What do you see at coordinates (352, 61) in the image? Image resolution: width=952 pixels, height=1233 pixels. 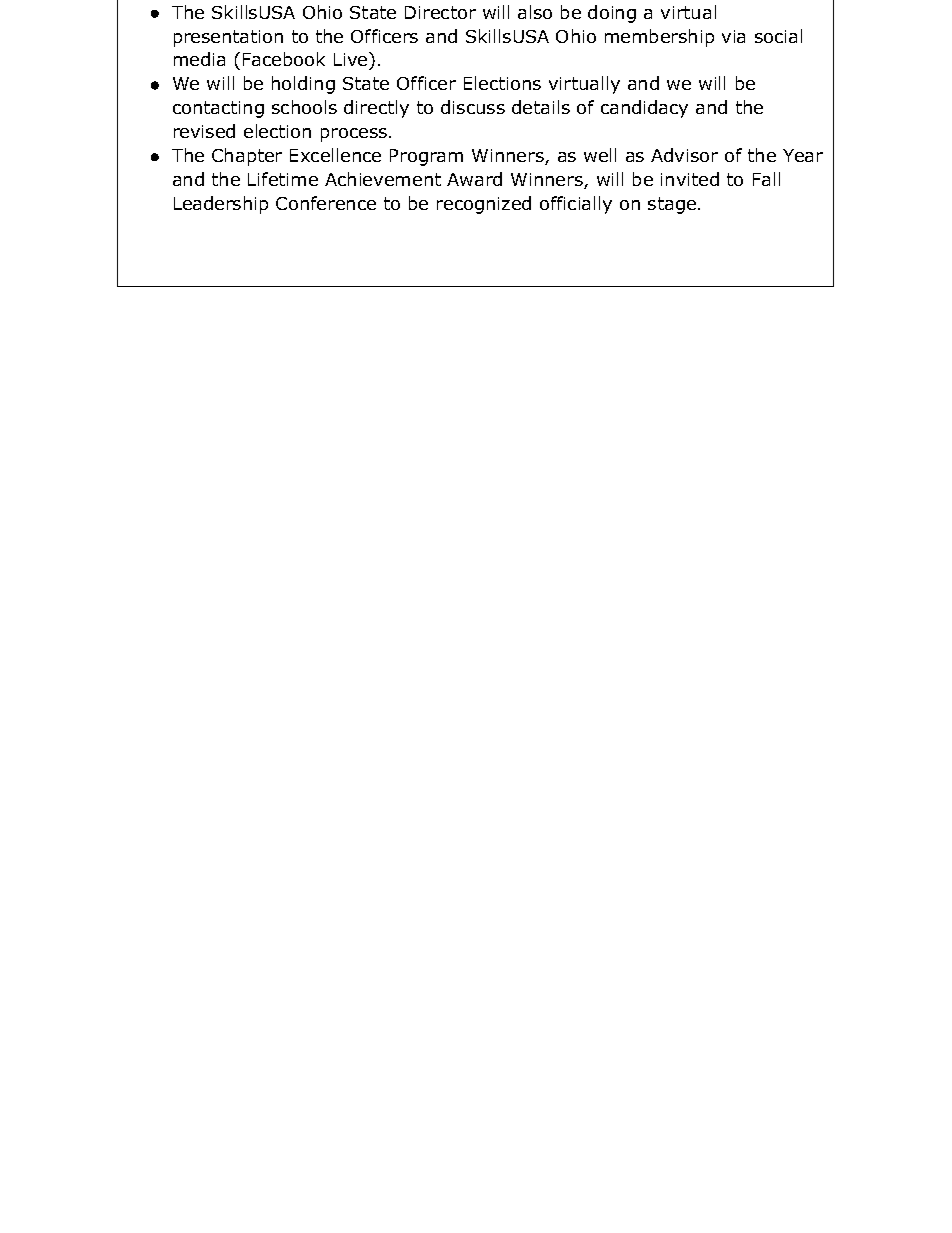 I see `Live` at bounding box center [352, 61].
